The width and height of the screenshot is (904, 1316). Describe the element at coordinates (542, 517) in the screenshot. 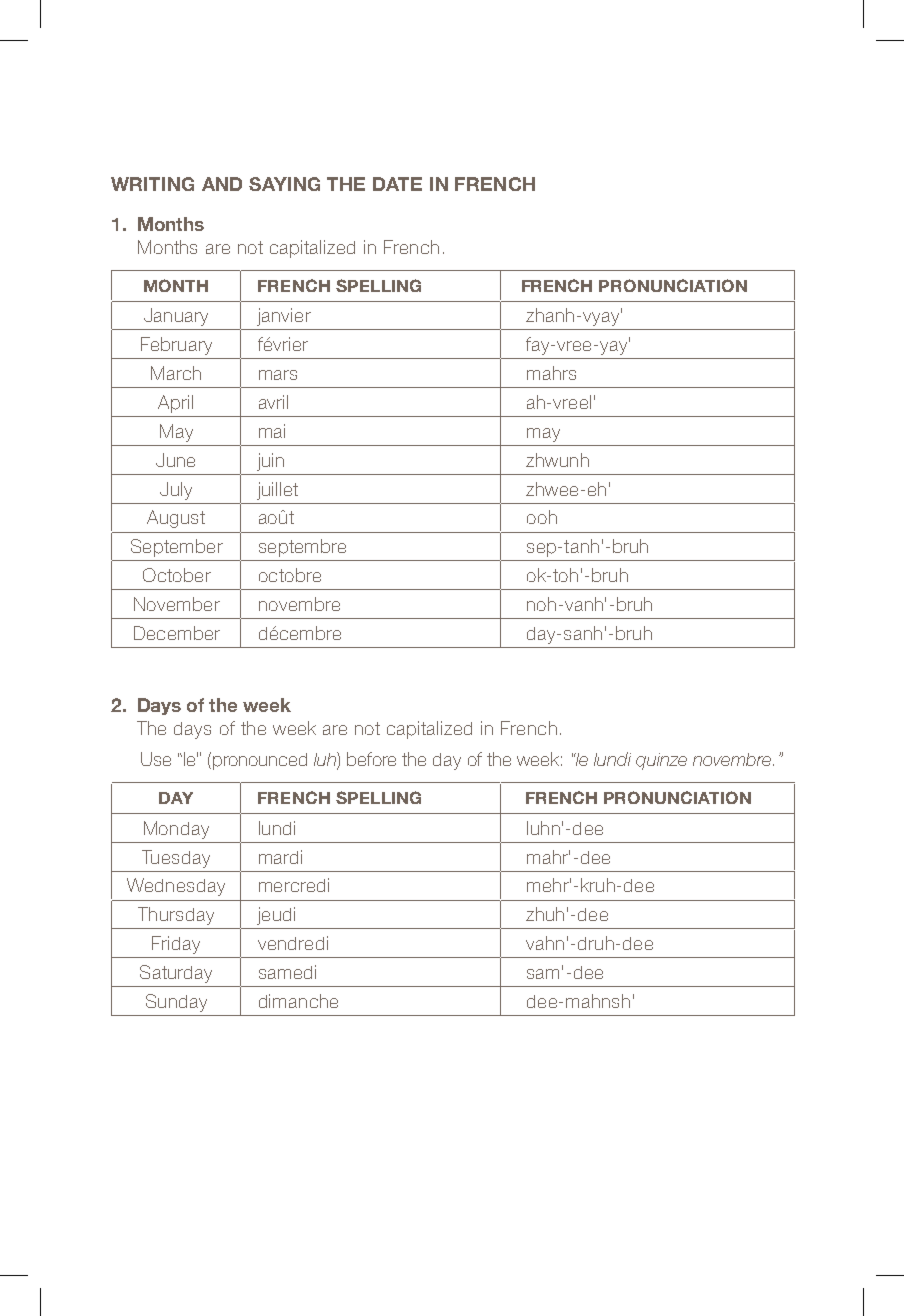

I see `ooh` at that location.
